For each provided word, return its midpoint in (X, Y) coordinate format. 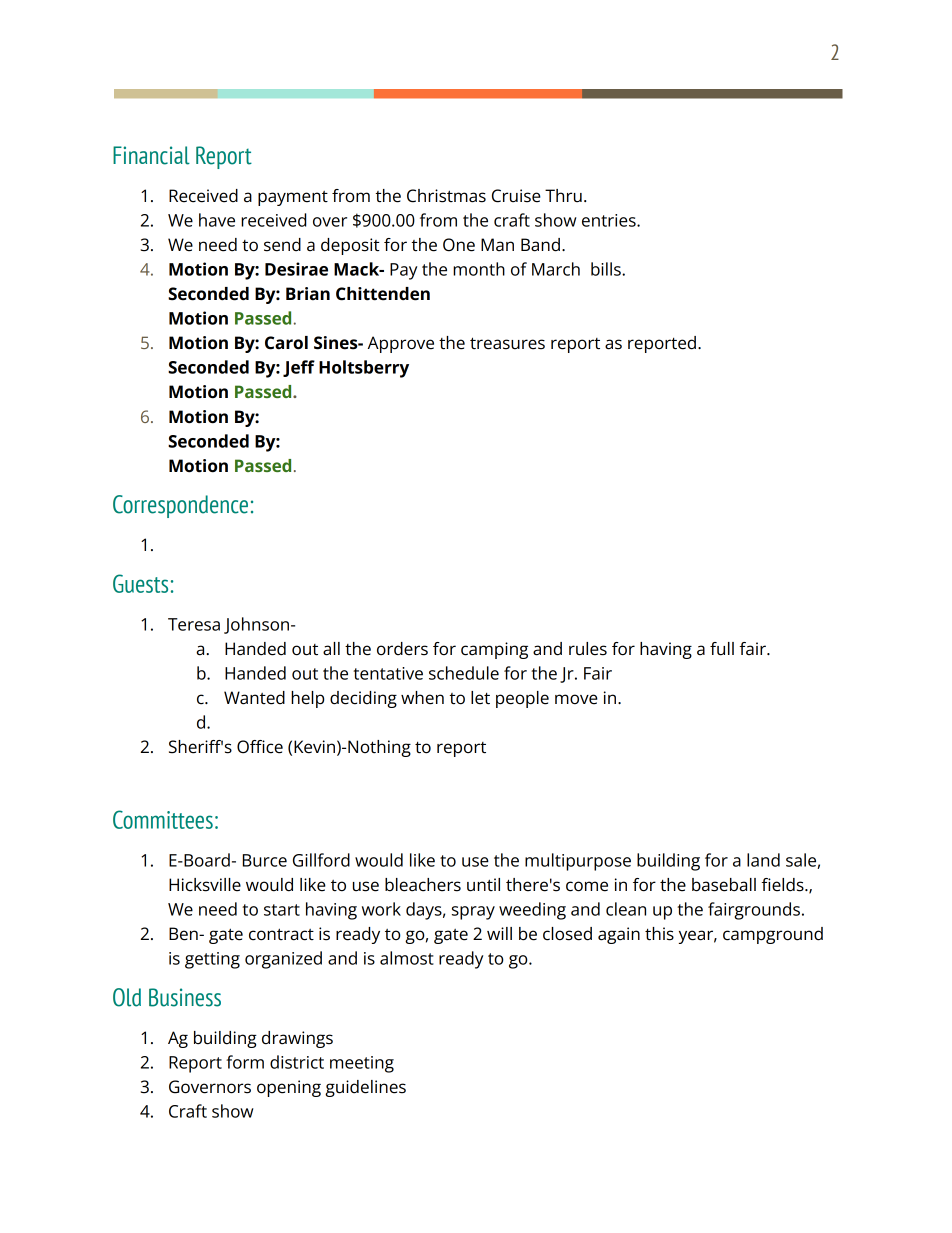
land (763, 860)
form (245, 1062)
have (217, 220)
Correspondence (180, 506)
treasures (507, 343)
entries (610, 220)
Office (260, 747)
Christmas (446, 196)
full (722, 649)
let (480, 698)
